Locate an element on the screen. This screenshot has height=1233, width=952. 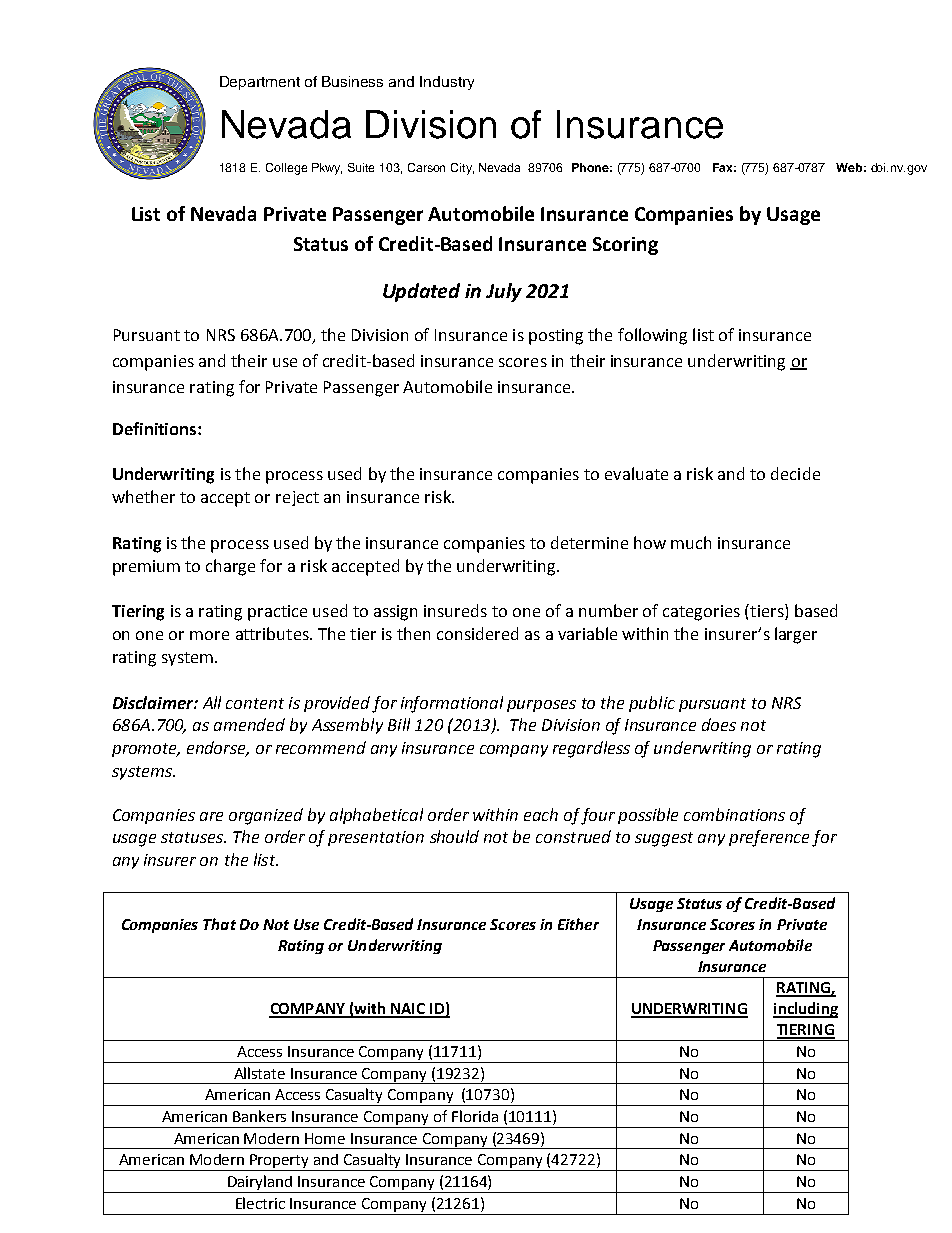
Florida is located at coordinates (475, 1116).
